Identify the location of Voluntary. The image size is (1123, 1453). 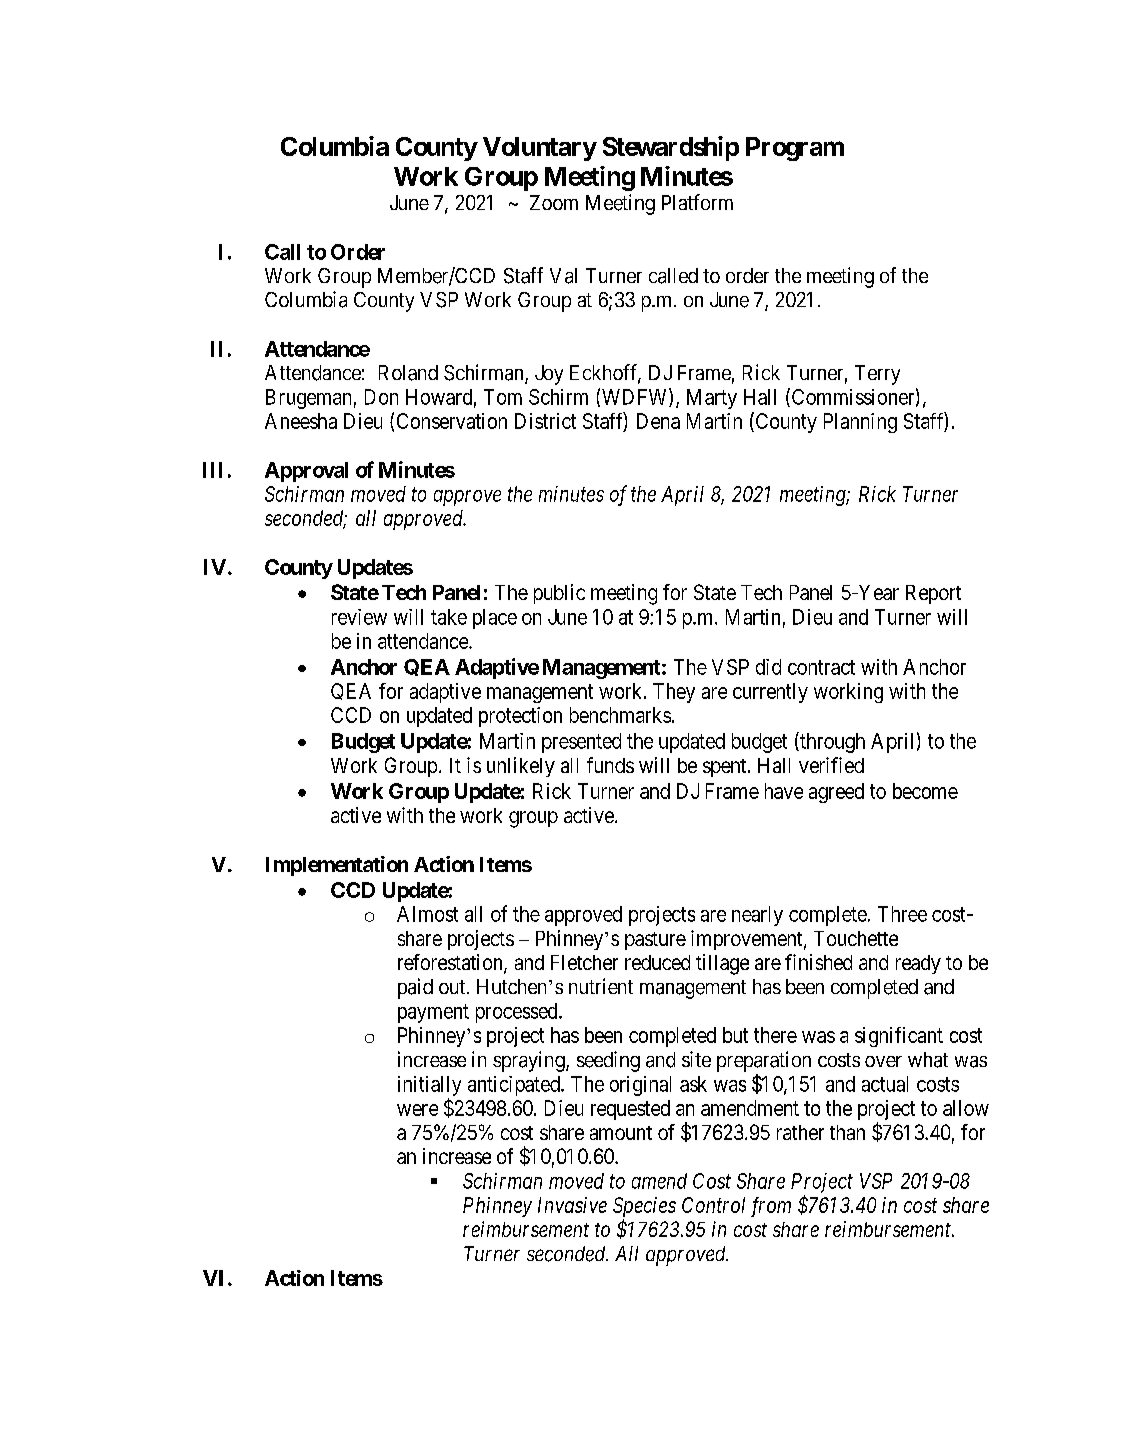
(540, 149).
